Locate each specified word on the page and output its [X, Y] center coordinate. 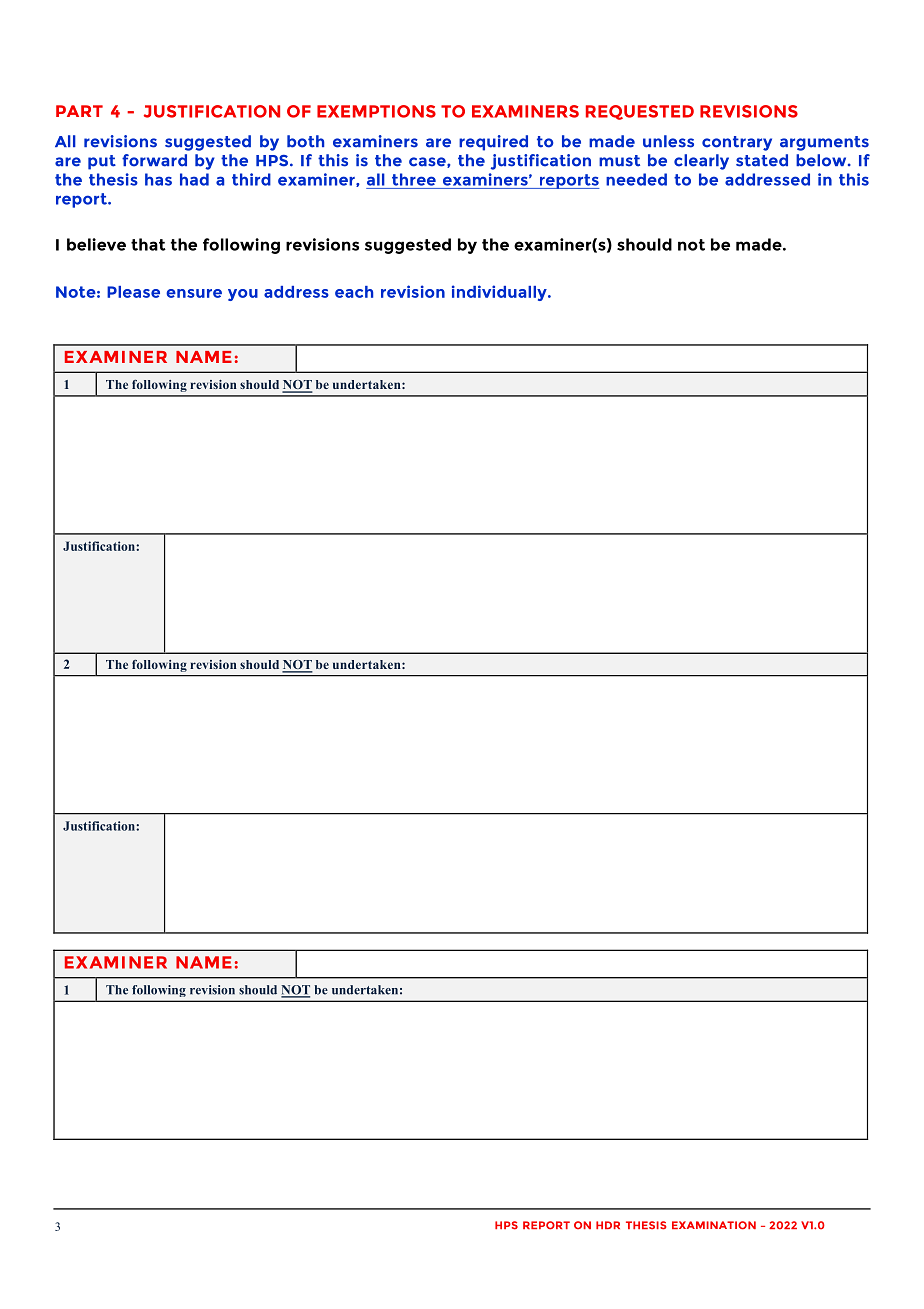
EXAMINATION [714, 1225]
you [243, 295]
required [493, 143]
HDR [608, 1225]
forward [154, 160]
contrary [737, 143]
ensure [194, 293]
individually [500, 293]
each [354, 292]
